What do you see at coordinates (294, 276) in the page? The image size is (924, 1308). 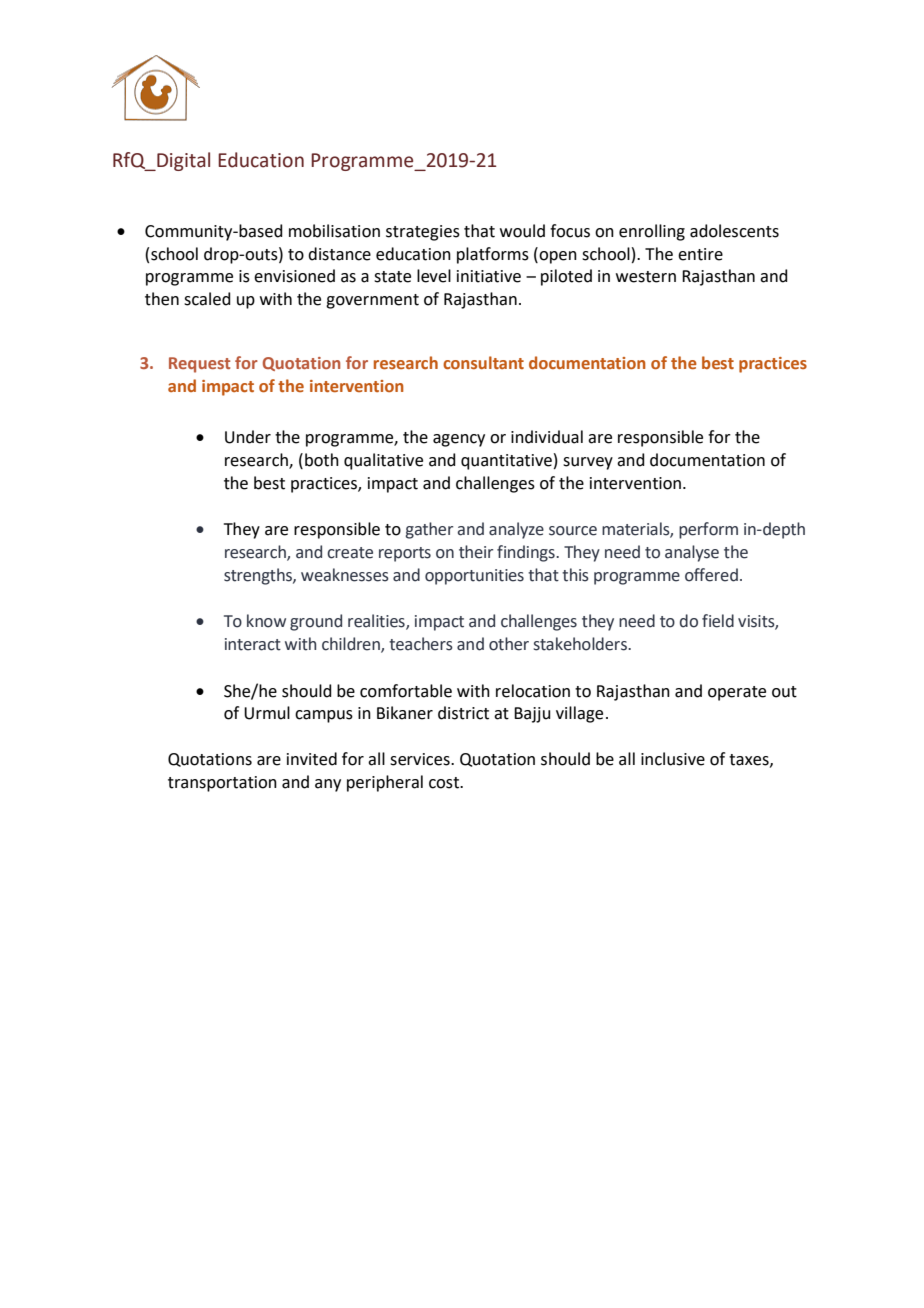 I see `envisioned` at bounding box center [294, 276].
